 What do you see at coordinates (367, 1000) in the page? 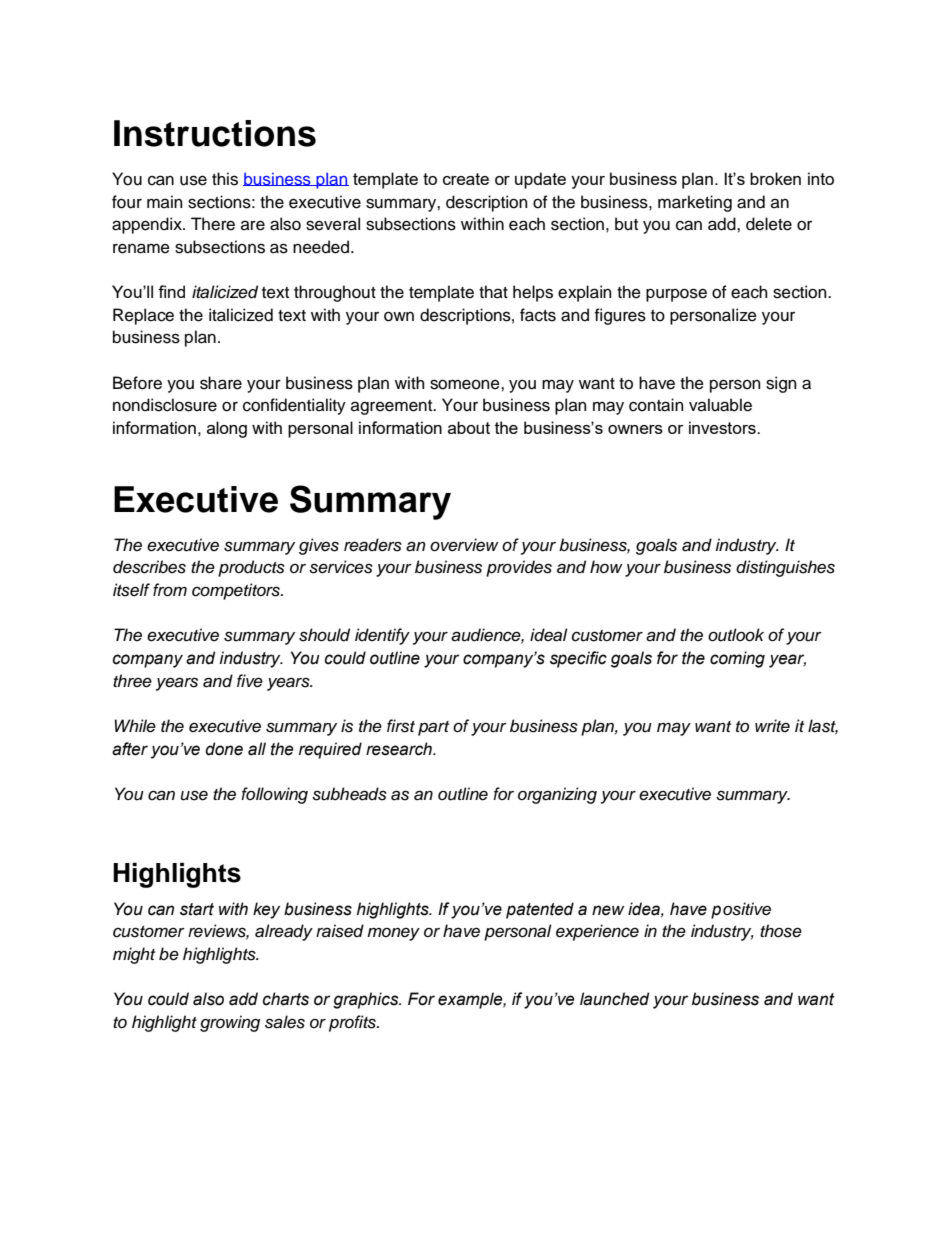
I see `graphics` at bounding box center [367, 1000].
